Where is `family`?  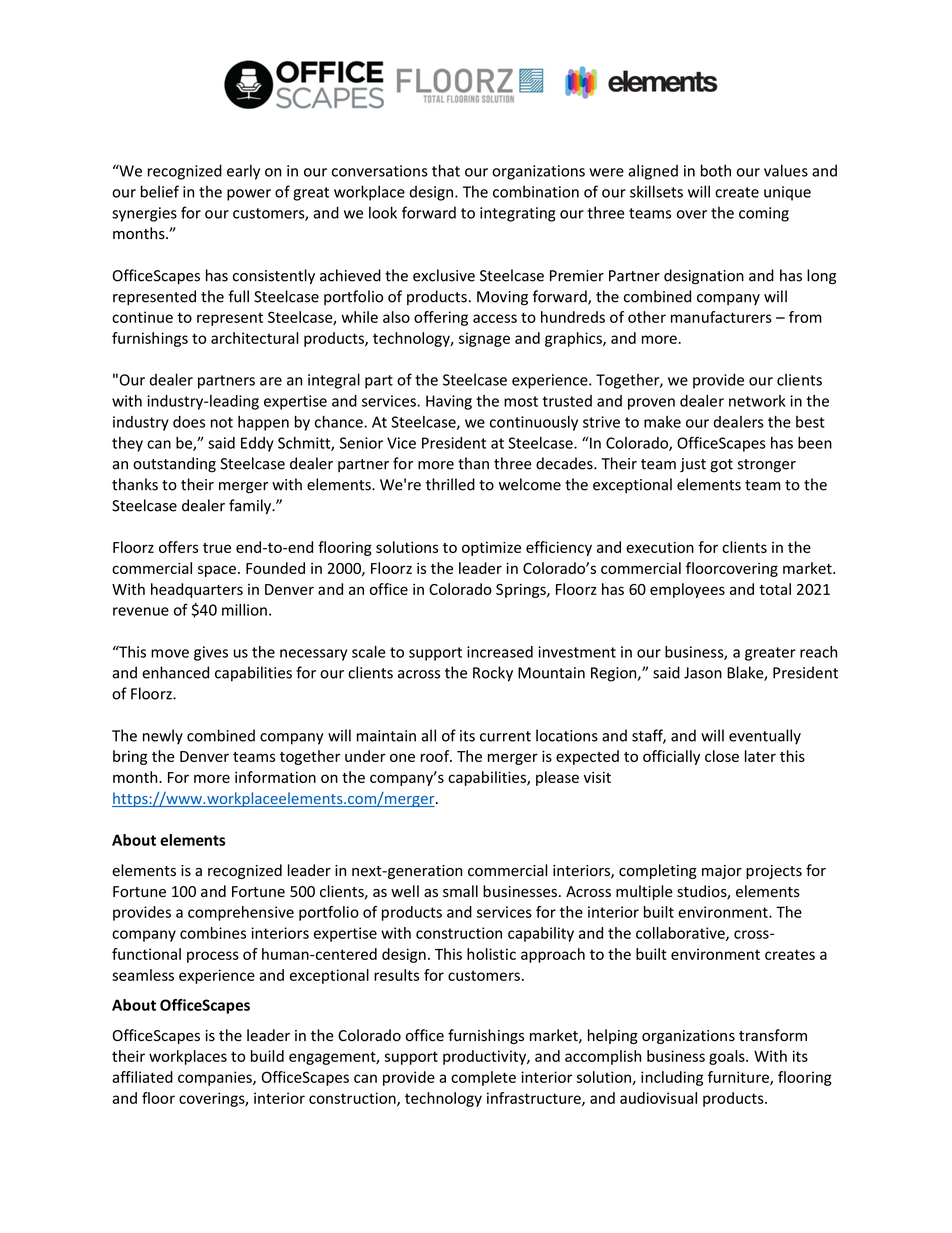
family is located at coordinates (251, 506).
